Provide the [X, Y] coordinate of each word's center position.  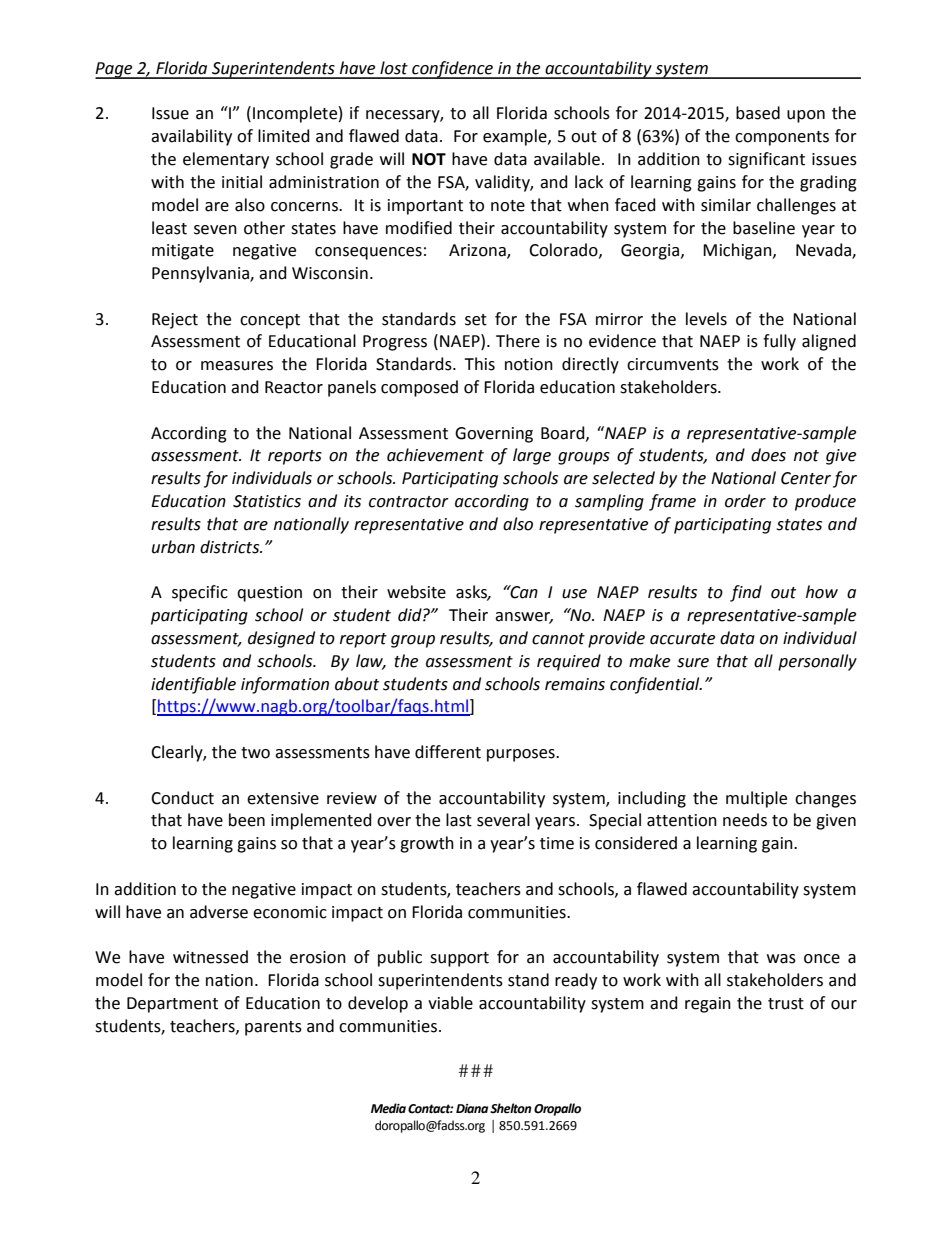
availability [191, 137]
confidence [452, 70]
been [247, 820]
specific [200, 593]
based [758, 113]
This [479, 364]
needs [745, 820]
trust [786, 1004]
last [459, 820]
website [416, 592]
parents [273, 1028]
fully [779, 342]
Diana [472, 1108]
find [746, 593]
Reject [175, 321]
